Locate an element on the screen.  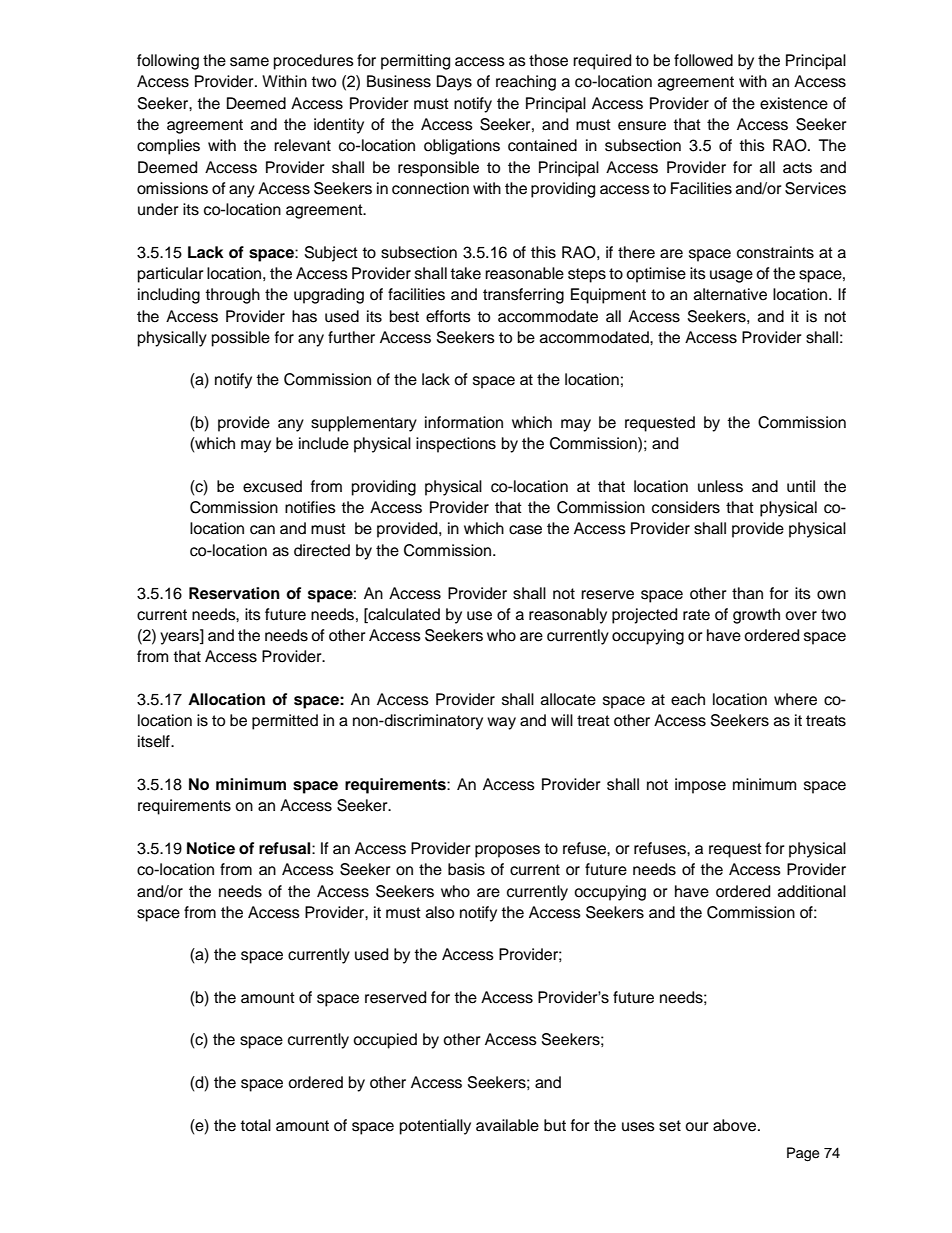
available is located at coordinates (507, 1125).
